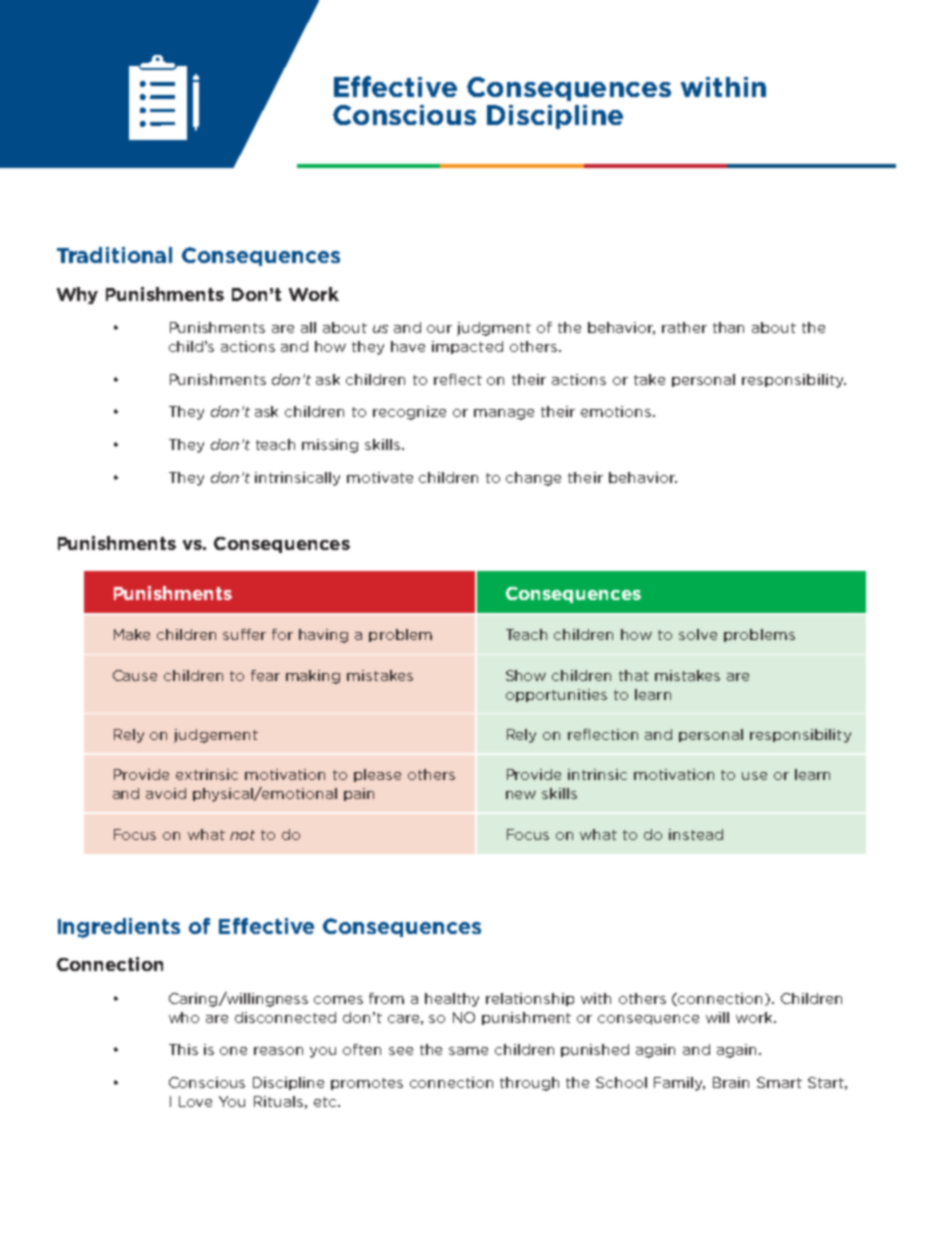 The width and height of the screenshot is (952, 1233). I want to click on Traditional, so click(114, 255).
